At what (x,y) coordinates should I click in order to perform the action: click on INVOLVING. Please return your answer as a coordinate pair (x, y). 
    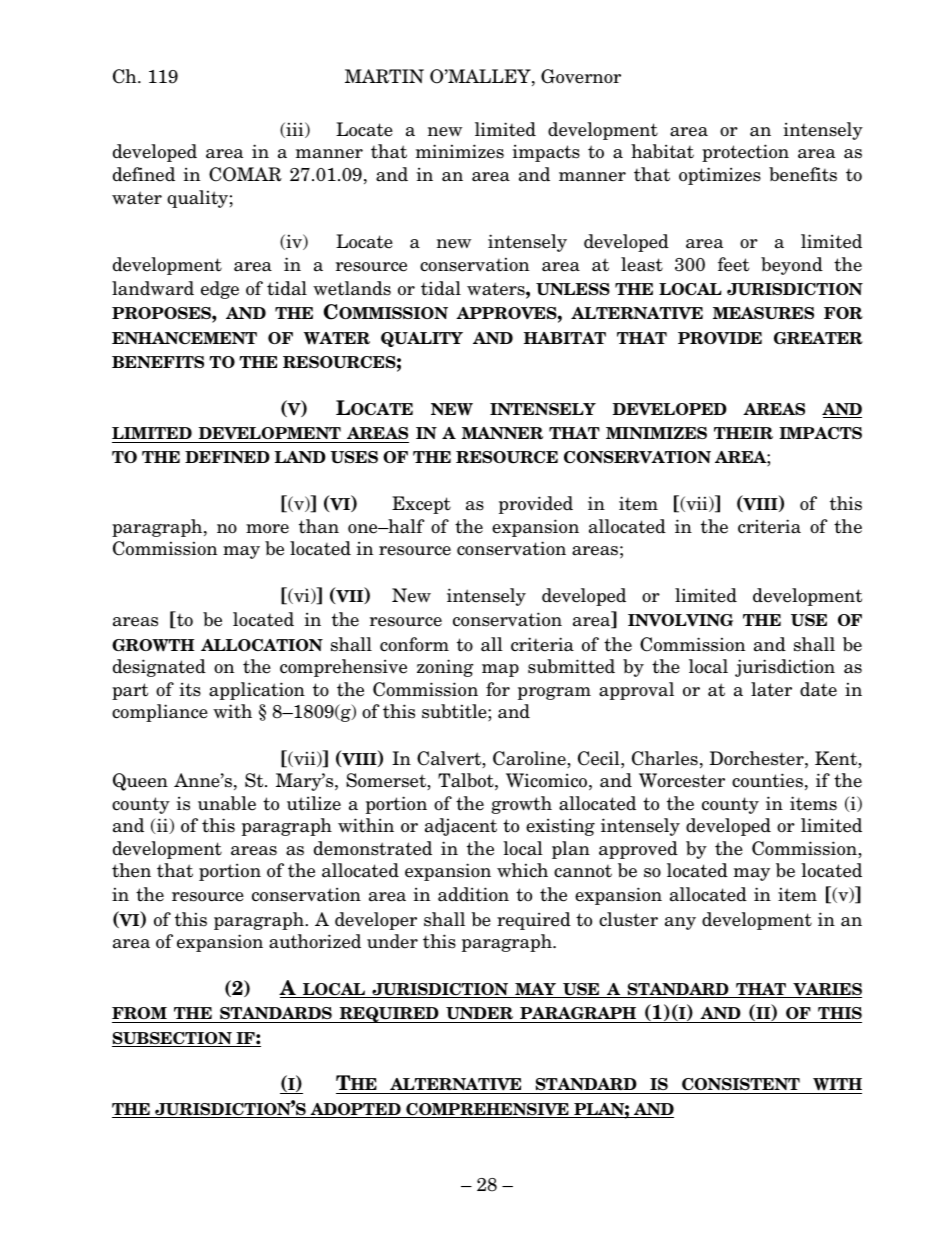
    Looking at the image, I should click on (680, 620).
